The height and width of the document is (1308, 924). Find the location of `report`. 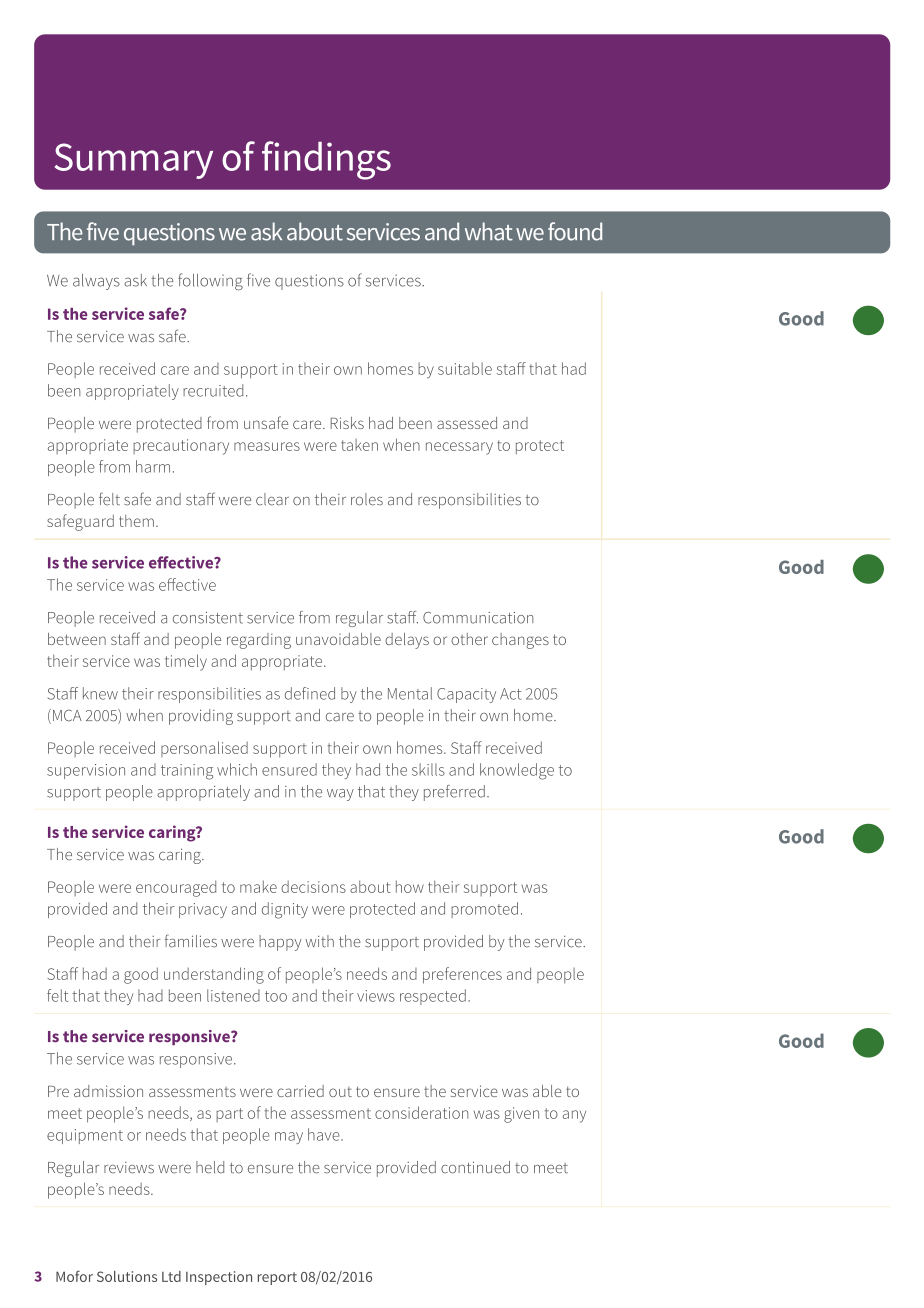

report is located at coordinates (277, 1278).
